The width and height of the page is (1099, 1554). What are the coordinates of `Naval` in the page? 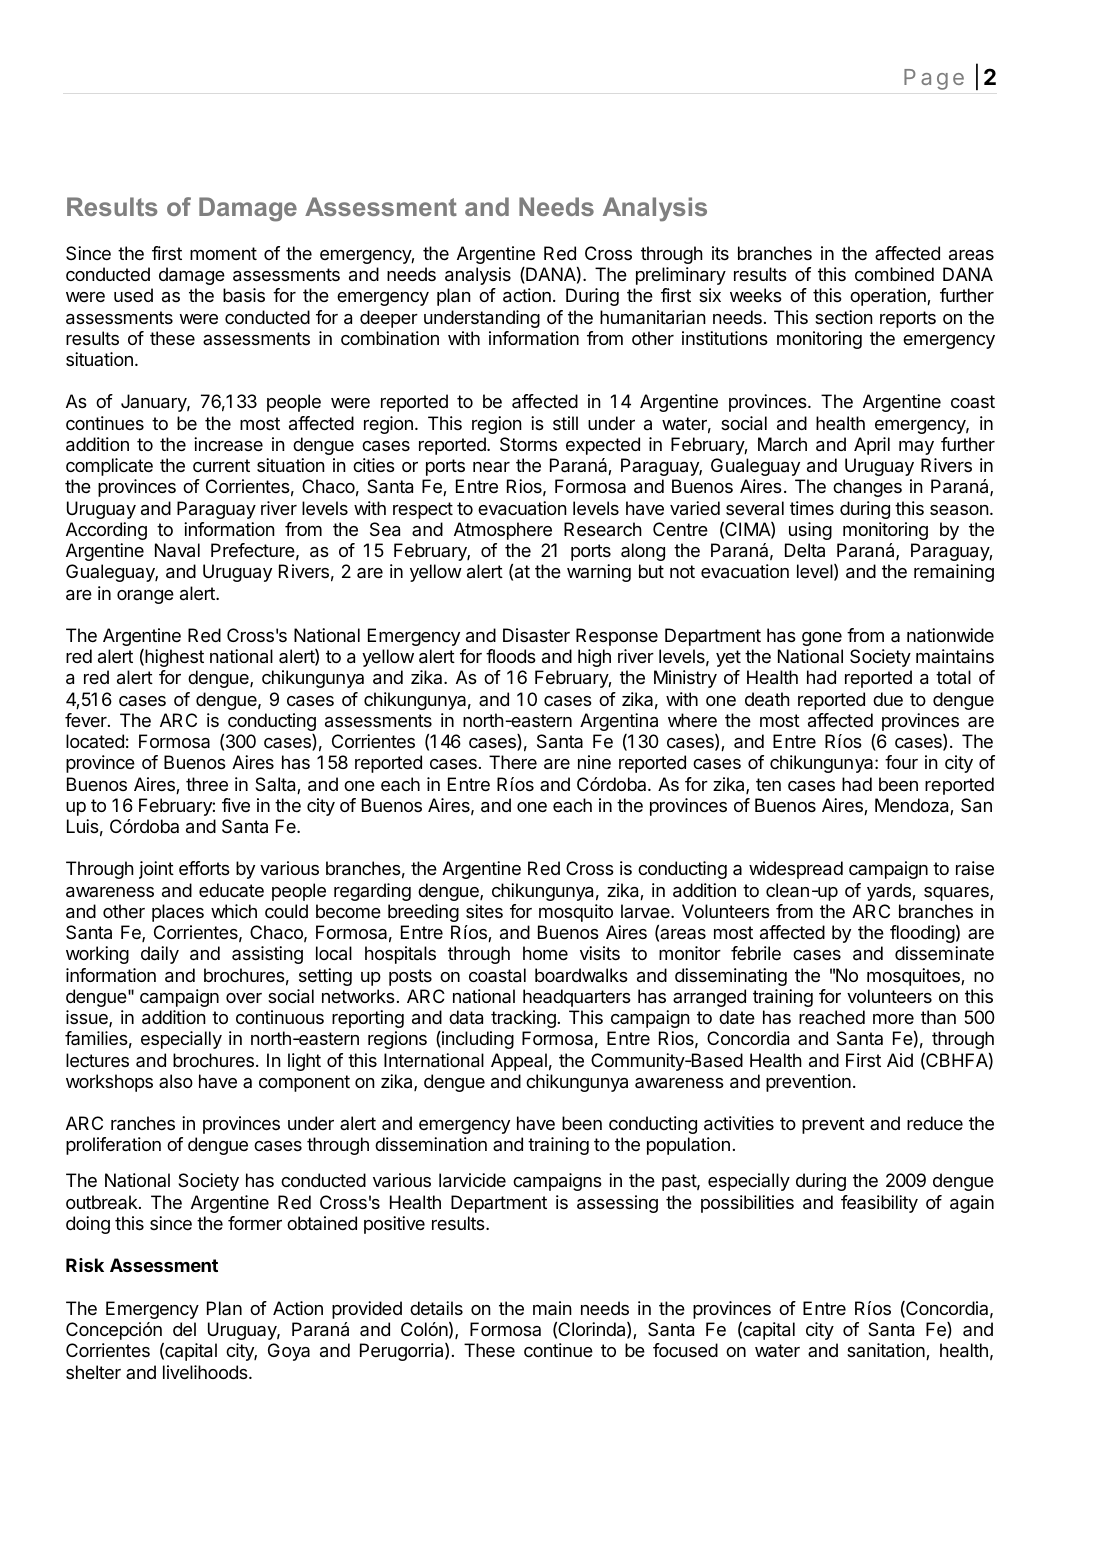 It's located at (177, 550).
